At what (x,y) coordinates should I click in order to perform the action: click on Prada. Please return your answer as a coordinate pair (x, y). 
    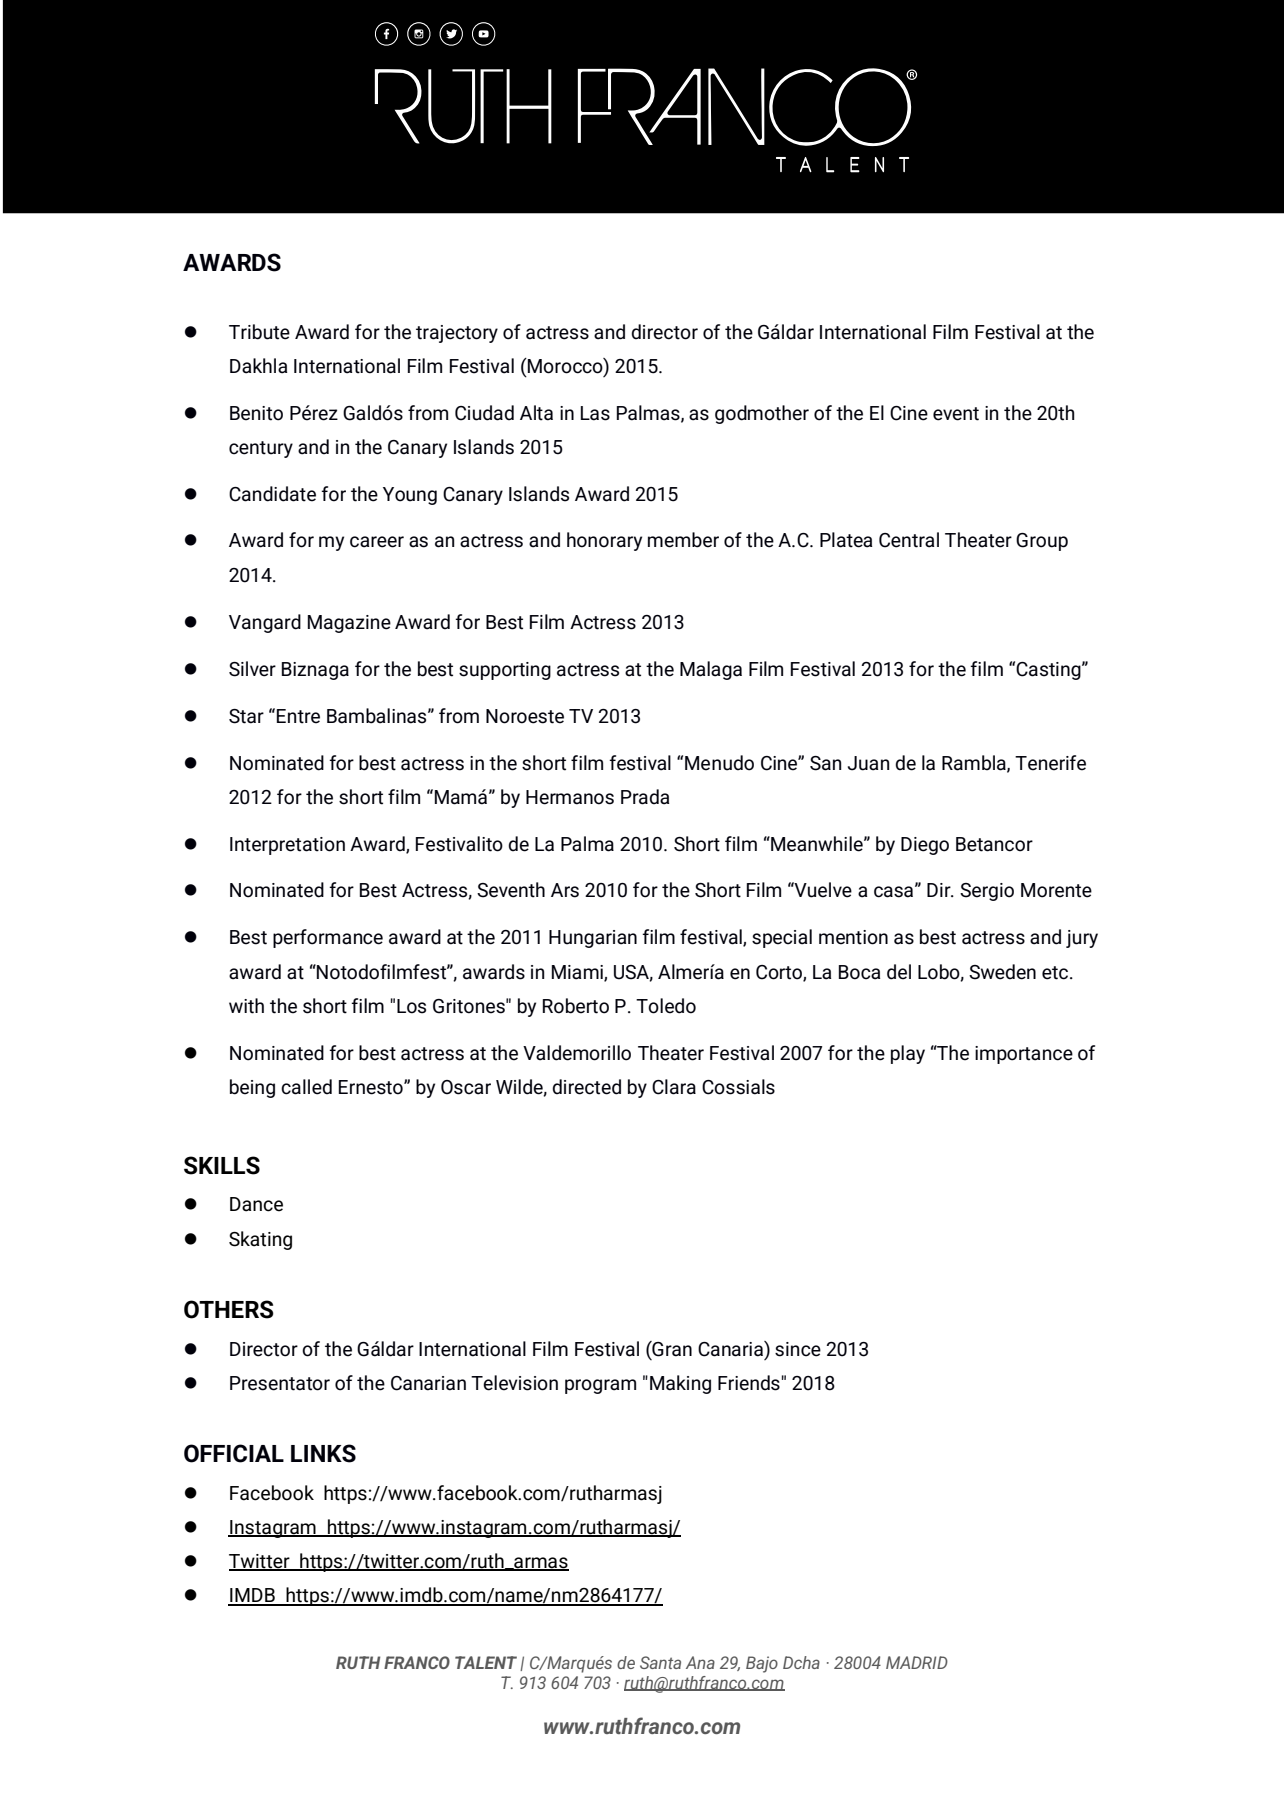
    Looking at the image, I should click on (645, 797).
